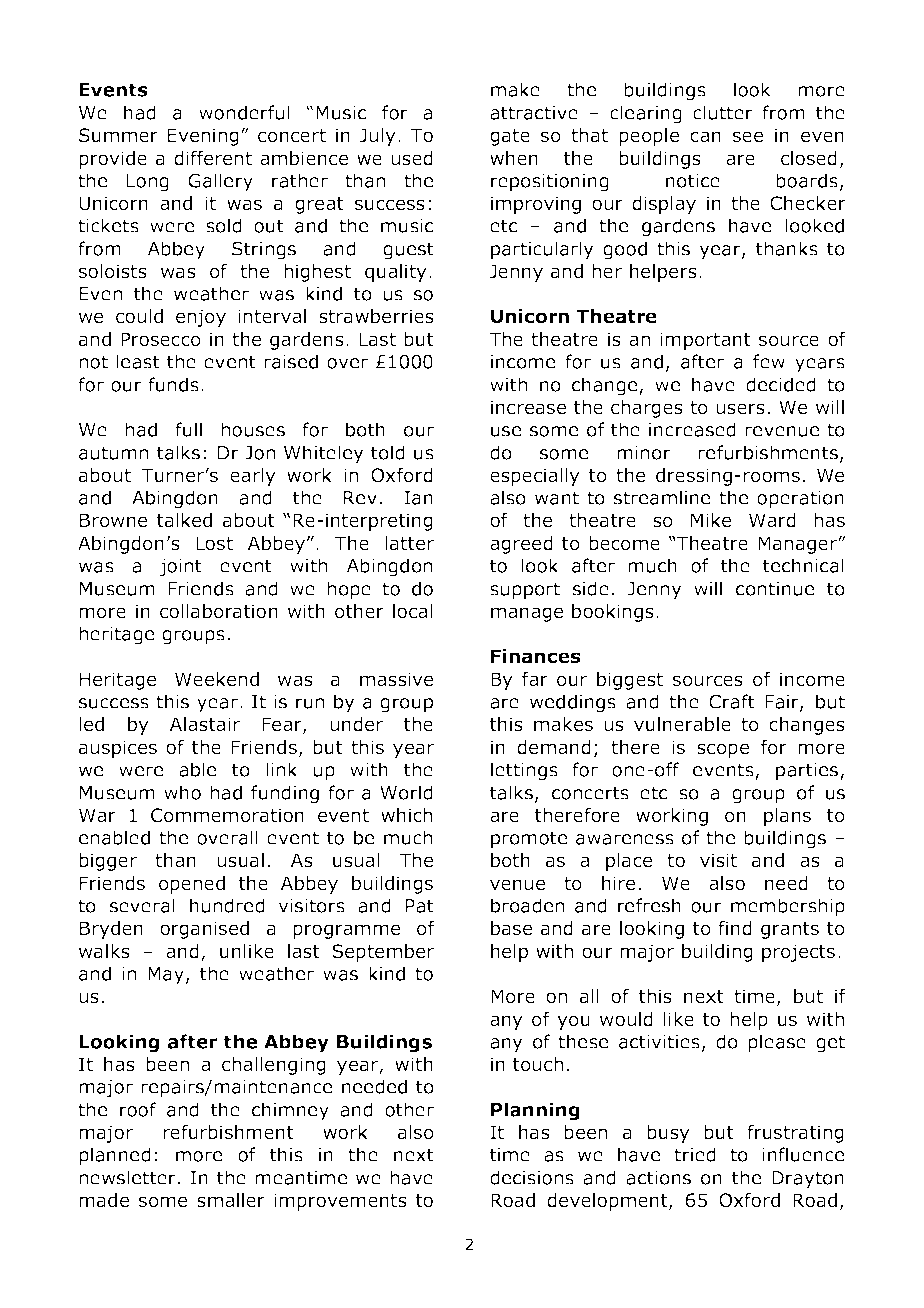 The width and height of the screenshot is (924, 1308). What do you see at coordinates (732, 701) in the screenshot?
I see `Craft` at bounding box center [732, 701].
